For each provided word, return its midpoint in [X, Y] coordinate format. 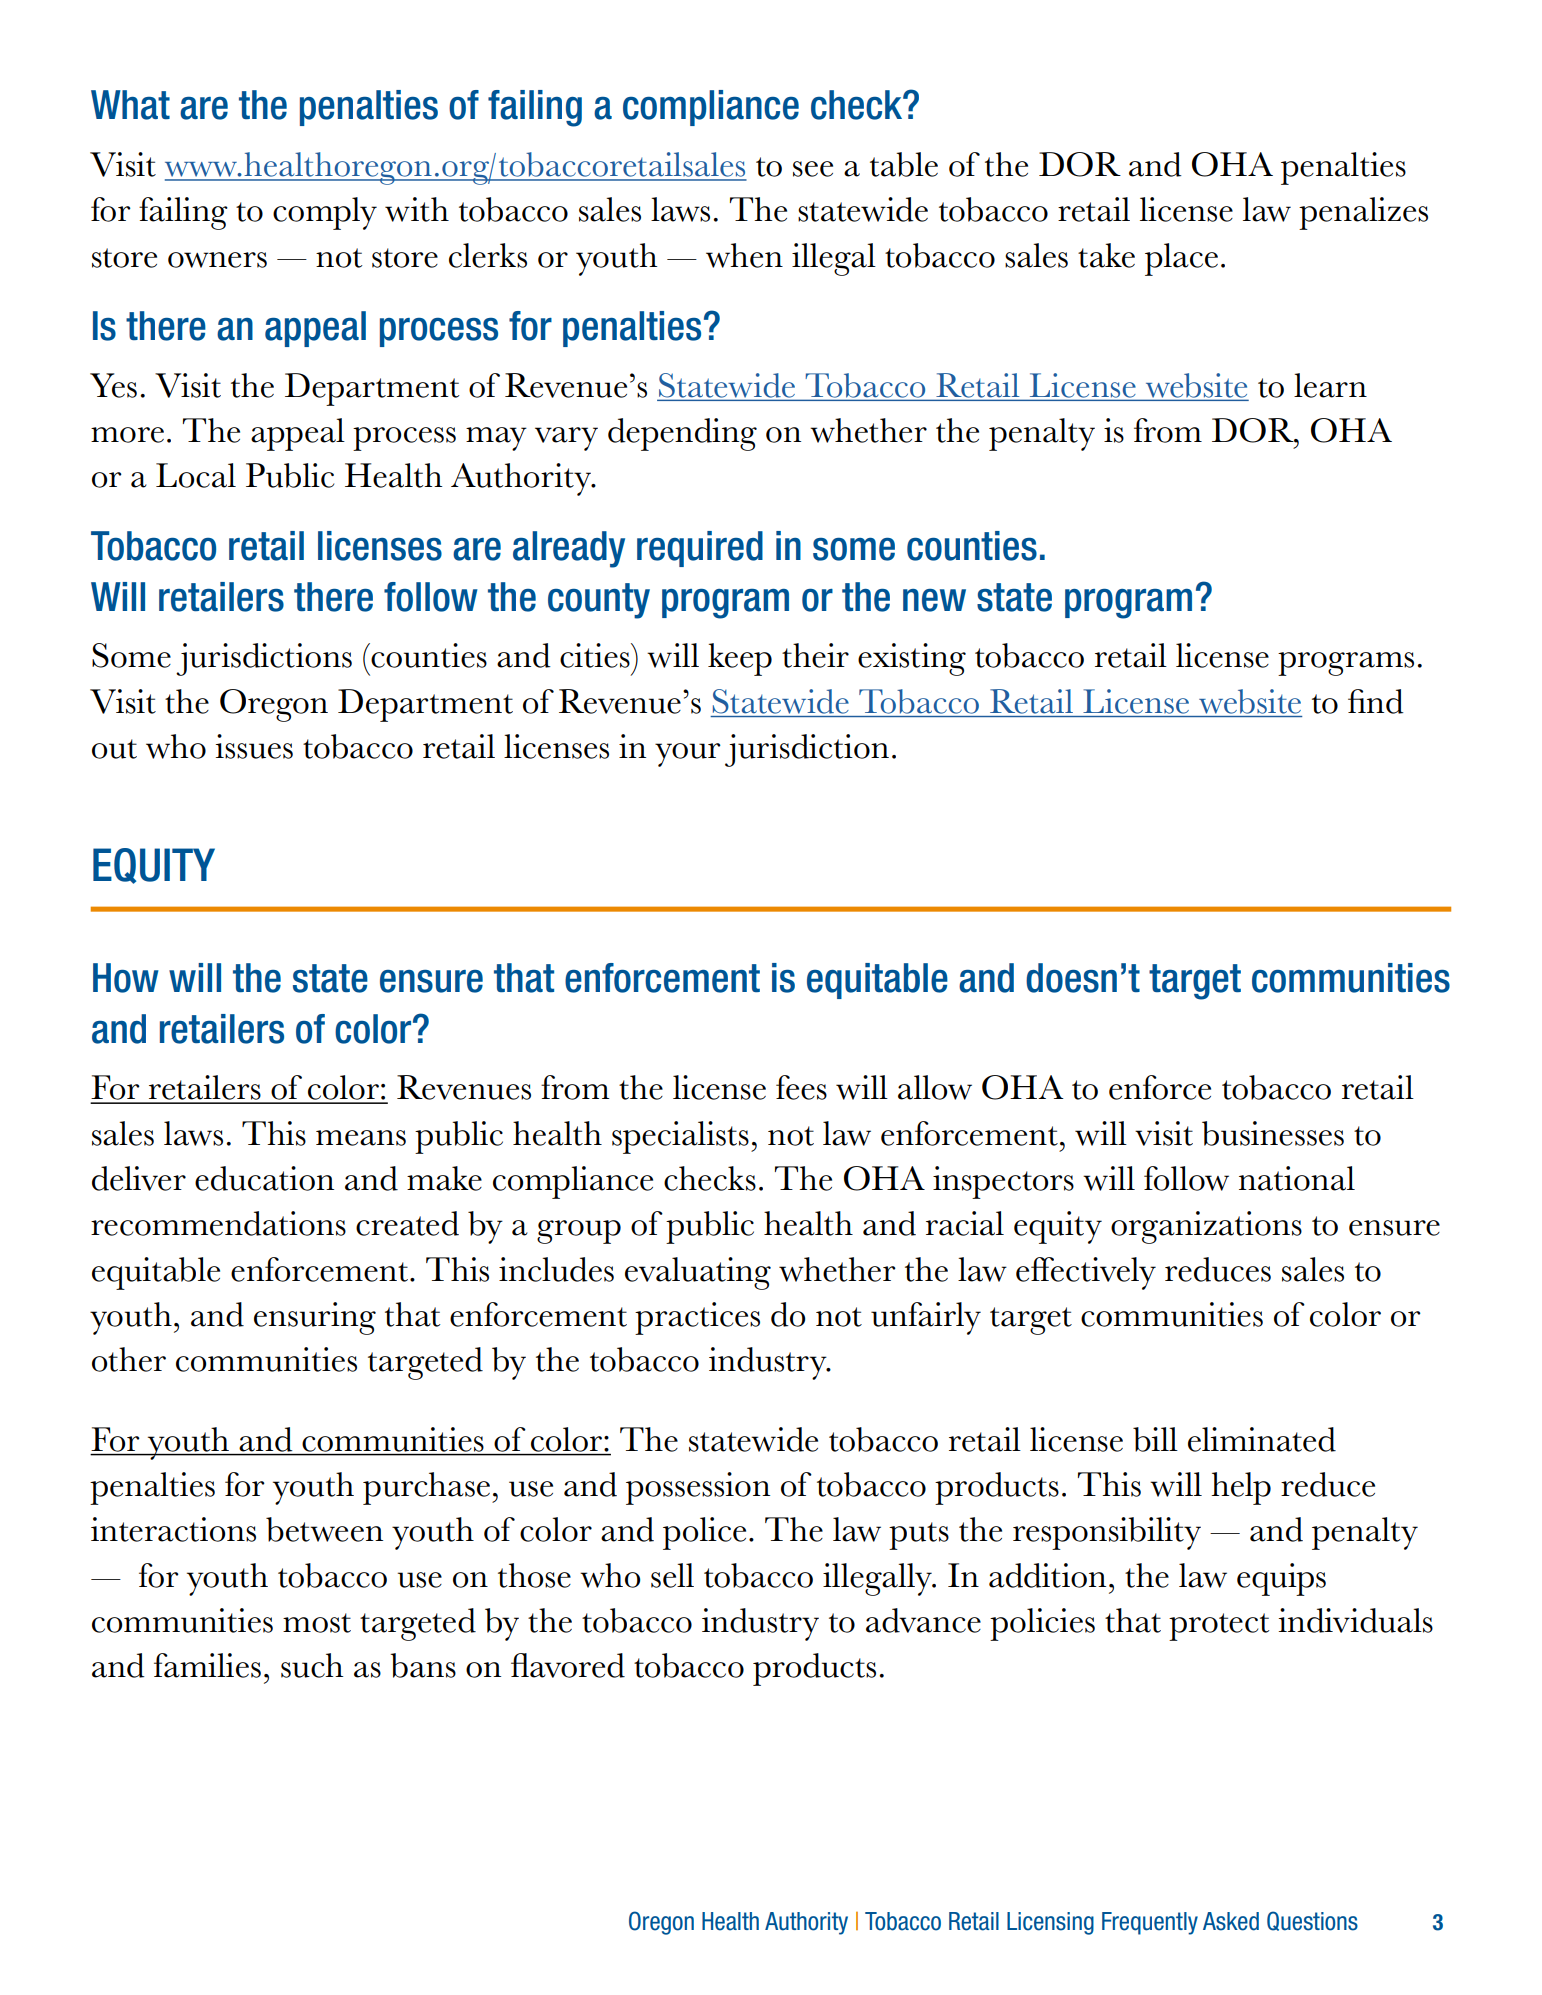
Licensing [1050, 1923]
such [312, 1665]
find [1376, 701]
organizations [1206, 1227]
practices [697, 1318]
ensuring [315, 1318]
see [813, 169]
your [688, 755]
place [1181, 259]
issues [254, 746]
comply [325, 213]
